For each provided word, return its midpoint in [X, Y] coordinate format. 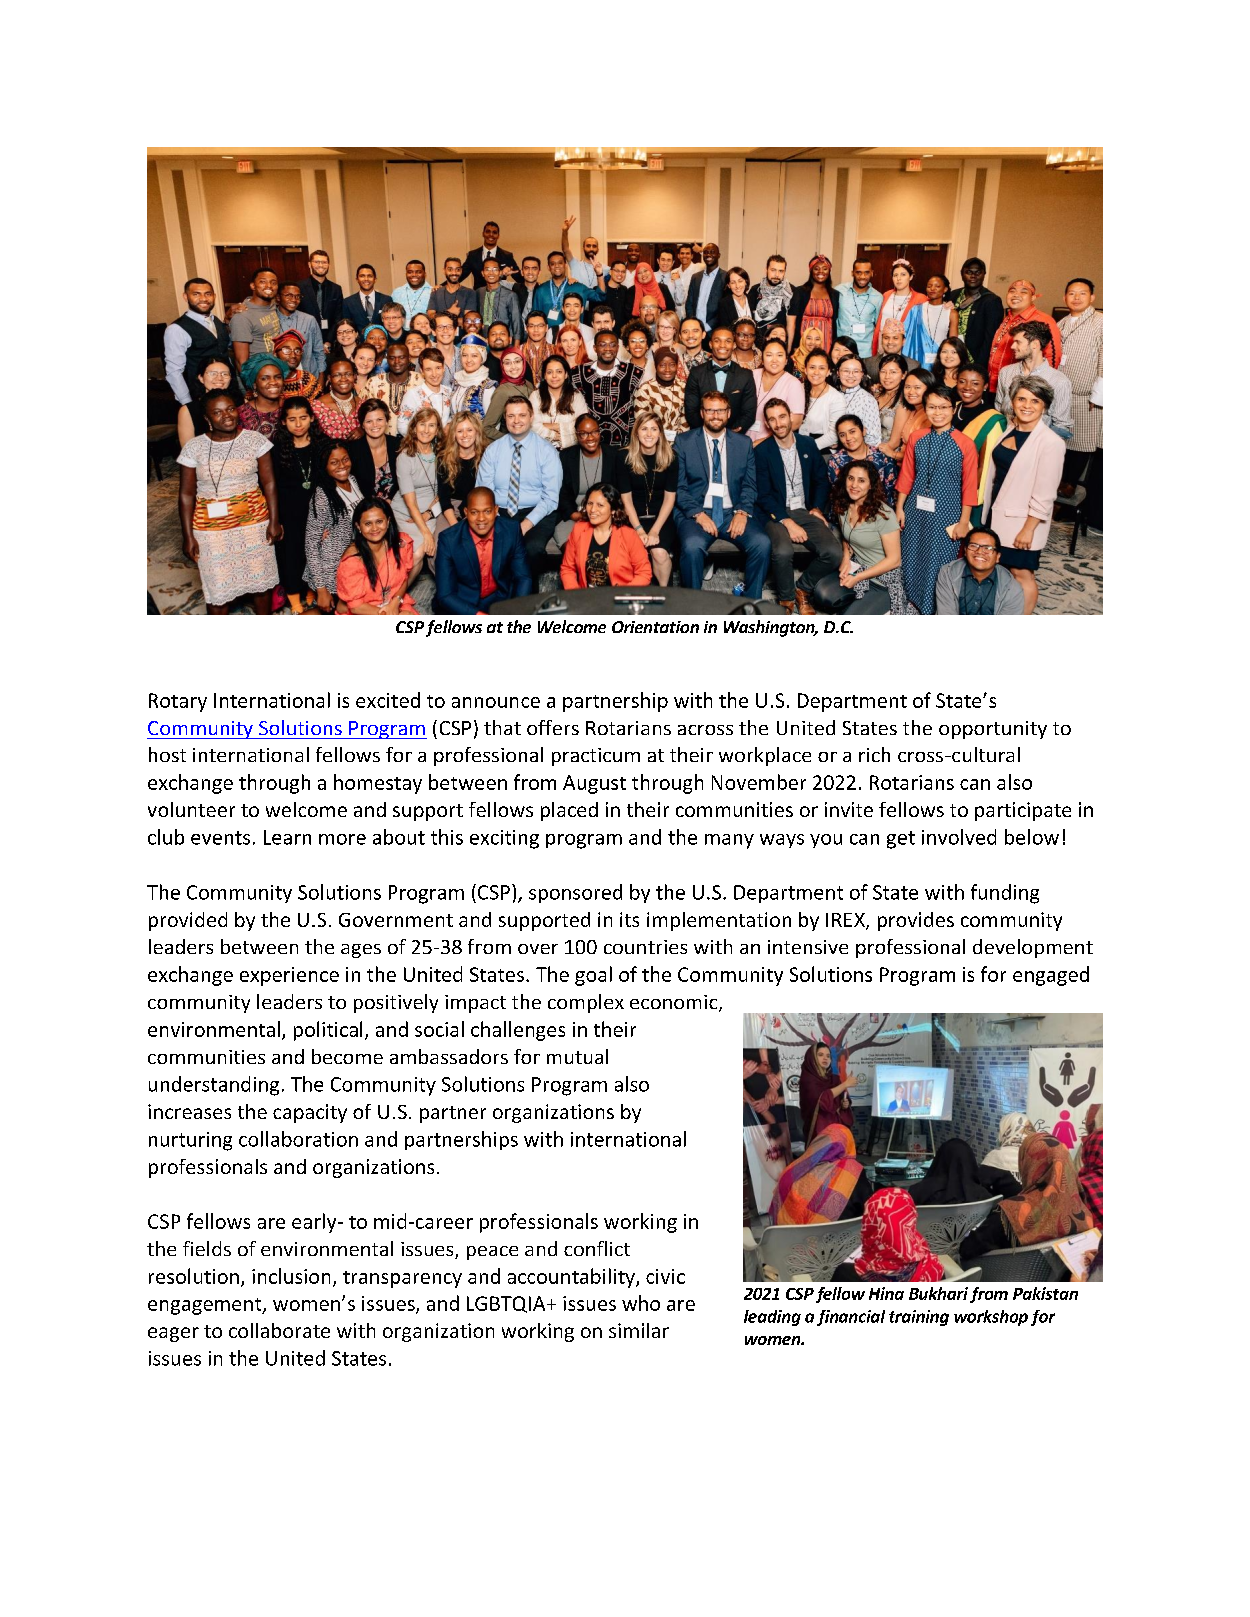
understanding [214, 1086]
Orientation [655, 627]
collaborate [279, 1330]
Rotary [178, 702]
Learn [287, 837]
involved [959, 837]
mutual [577, 1056]
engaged [1051, 976]
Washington [770, 628]
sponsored [575, 893]
